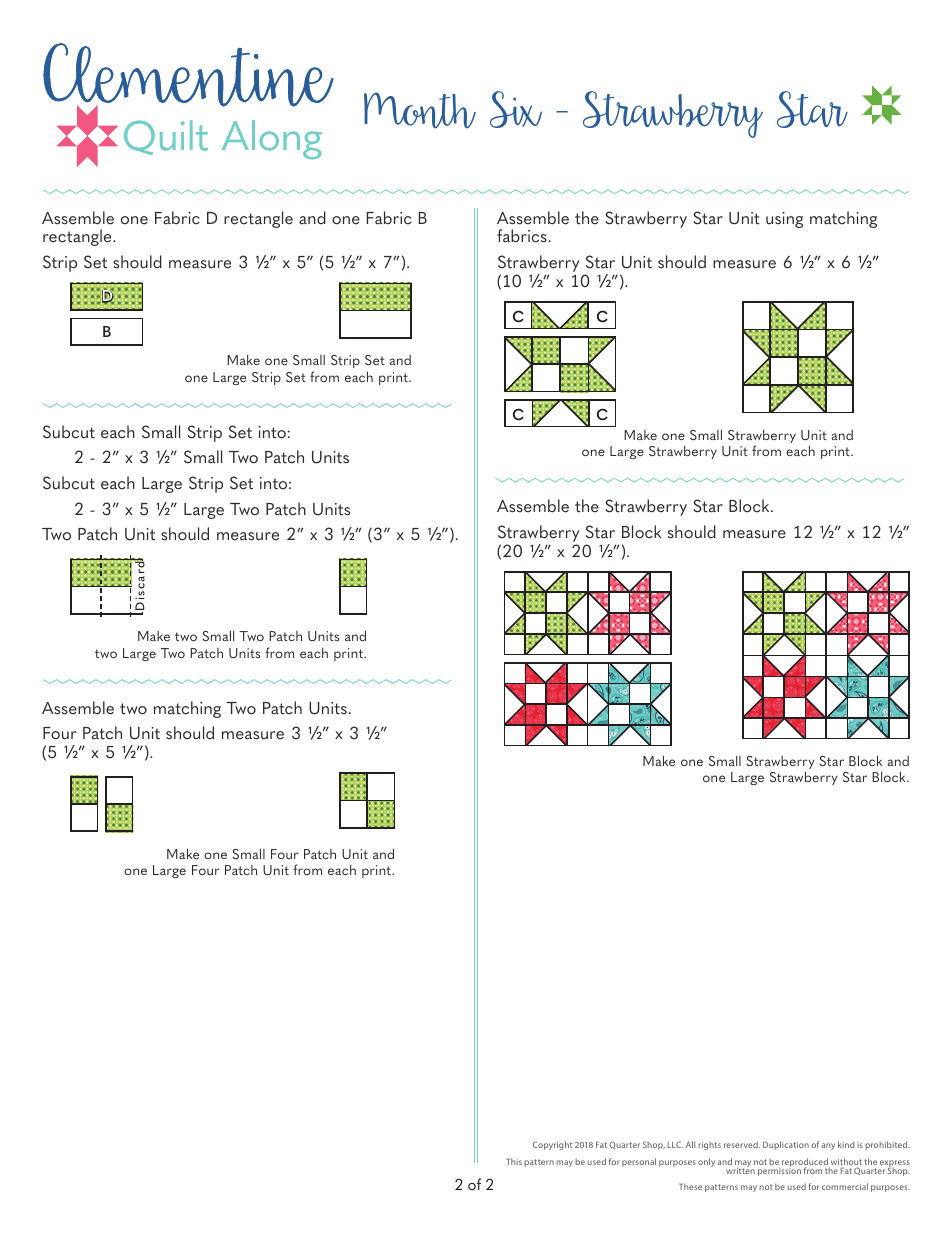 Image resolution: width=952 pixels, height=1233 pixels. Describe the element at coordinates (514, 1161) in the document. I see `This` at that location.
